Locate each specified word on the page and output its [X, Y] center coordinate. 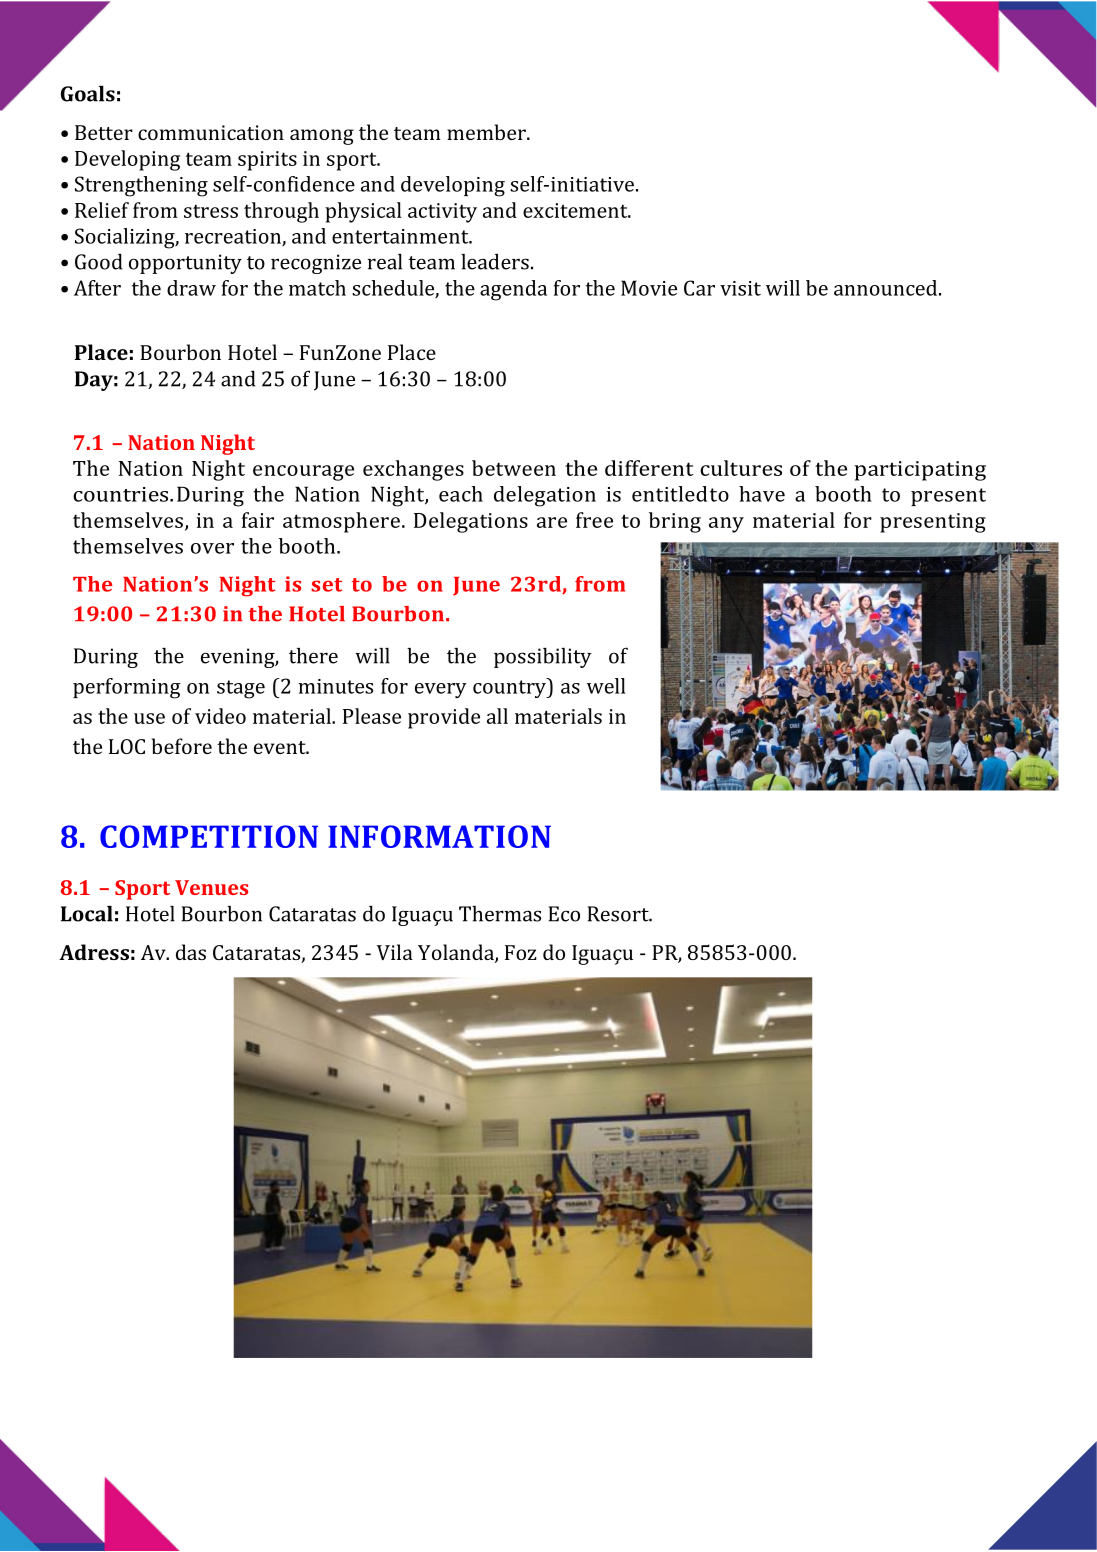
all [497, 716]
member [487, 132]
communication [211, 132]
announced [887, 288]
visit [740, 288]
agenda [513, 290]
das [191, 952]
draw [191, 288]
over [212, 548]
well [606, 686]
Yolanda [457, 953]
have [762, 494]
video [220, 716]
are [552, 522]
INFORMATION [439, 836]
